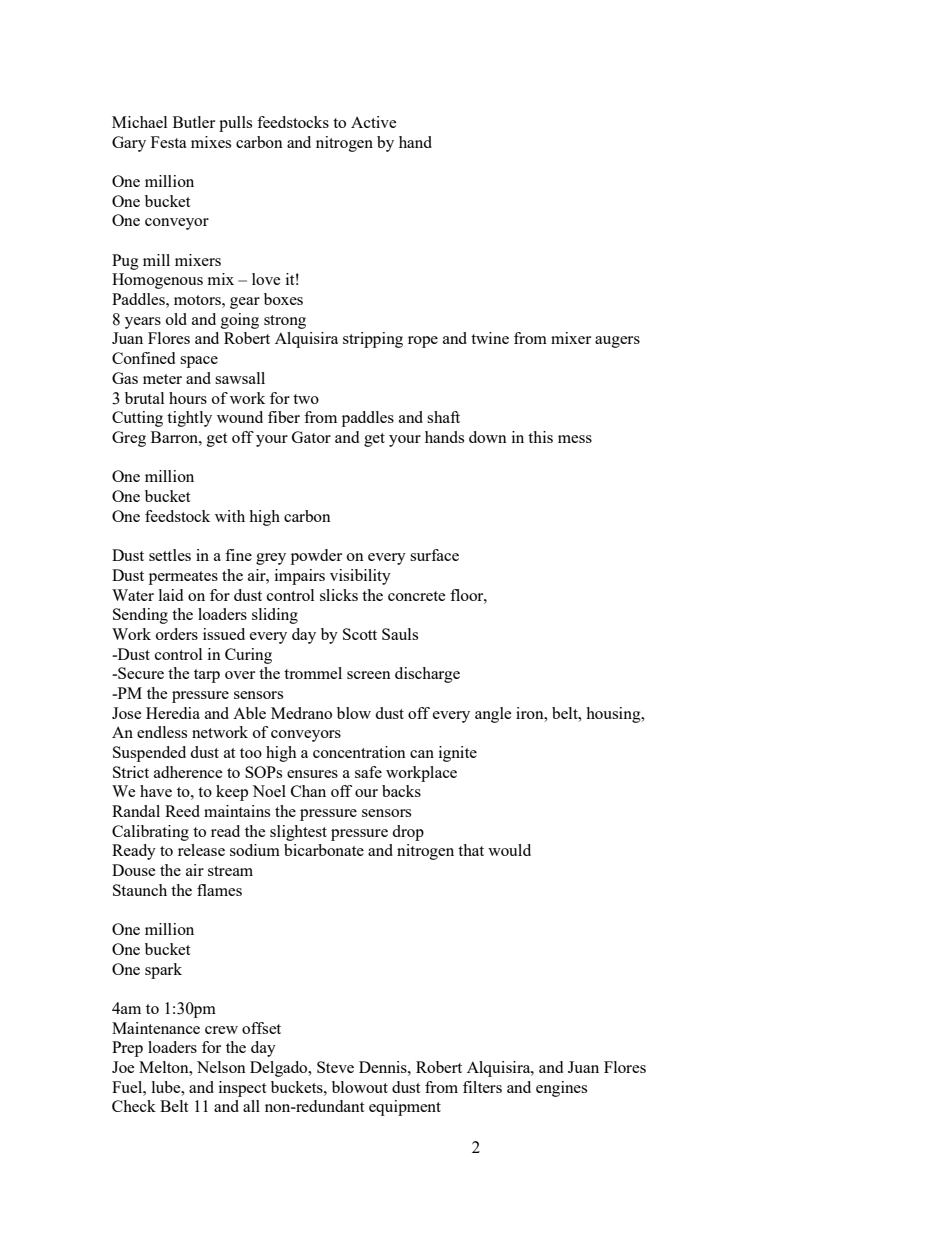 This screenshot has width=952, height=1233. I want to click on mixes, so click(211, 142).
